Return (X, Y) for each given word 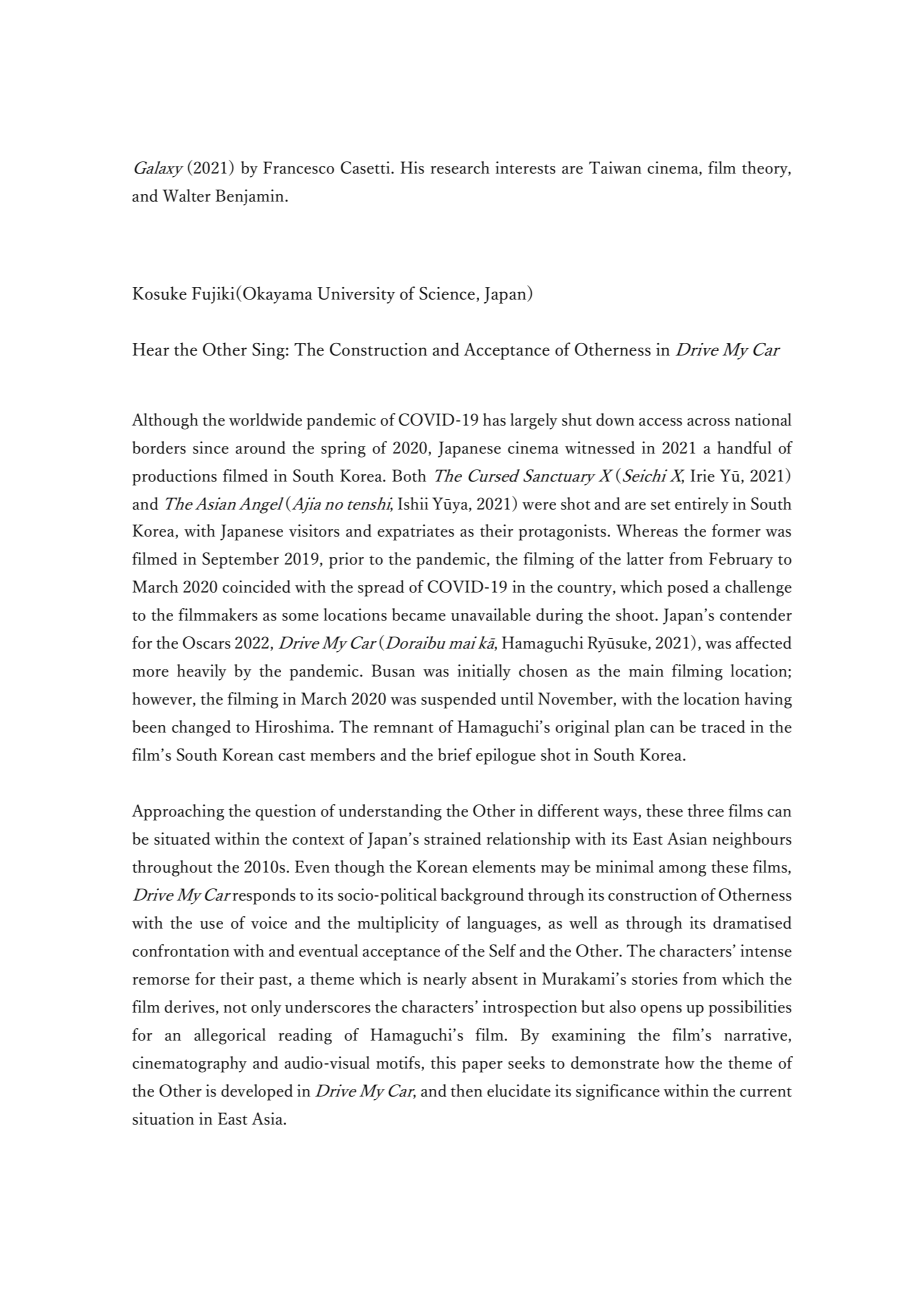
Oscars (207, 642)
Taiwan (615, 167)
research (460, 167)
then (466, 1090)
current (766, 1092)
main (646, 670)
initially (484, 672)
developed (257, 1092)
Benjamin (251, 197)
